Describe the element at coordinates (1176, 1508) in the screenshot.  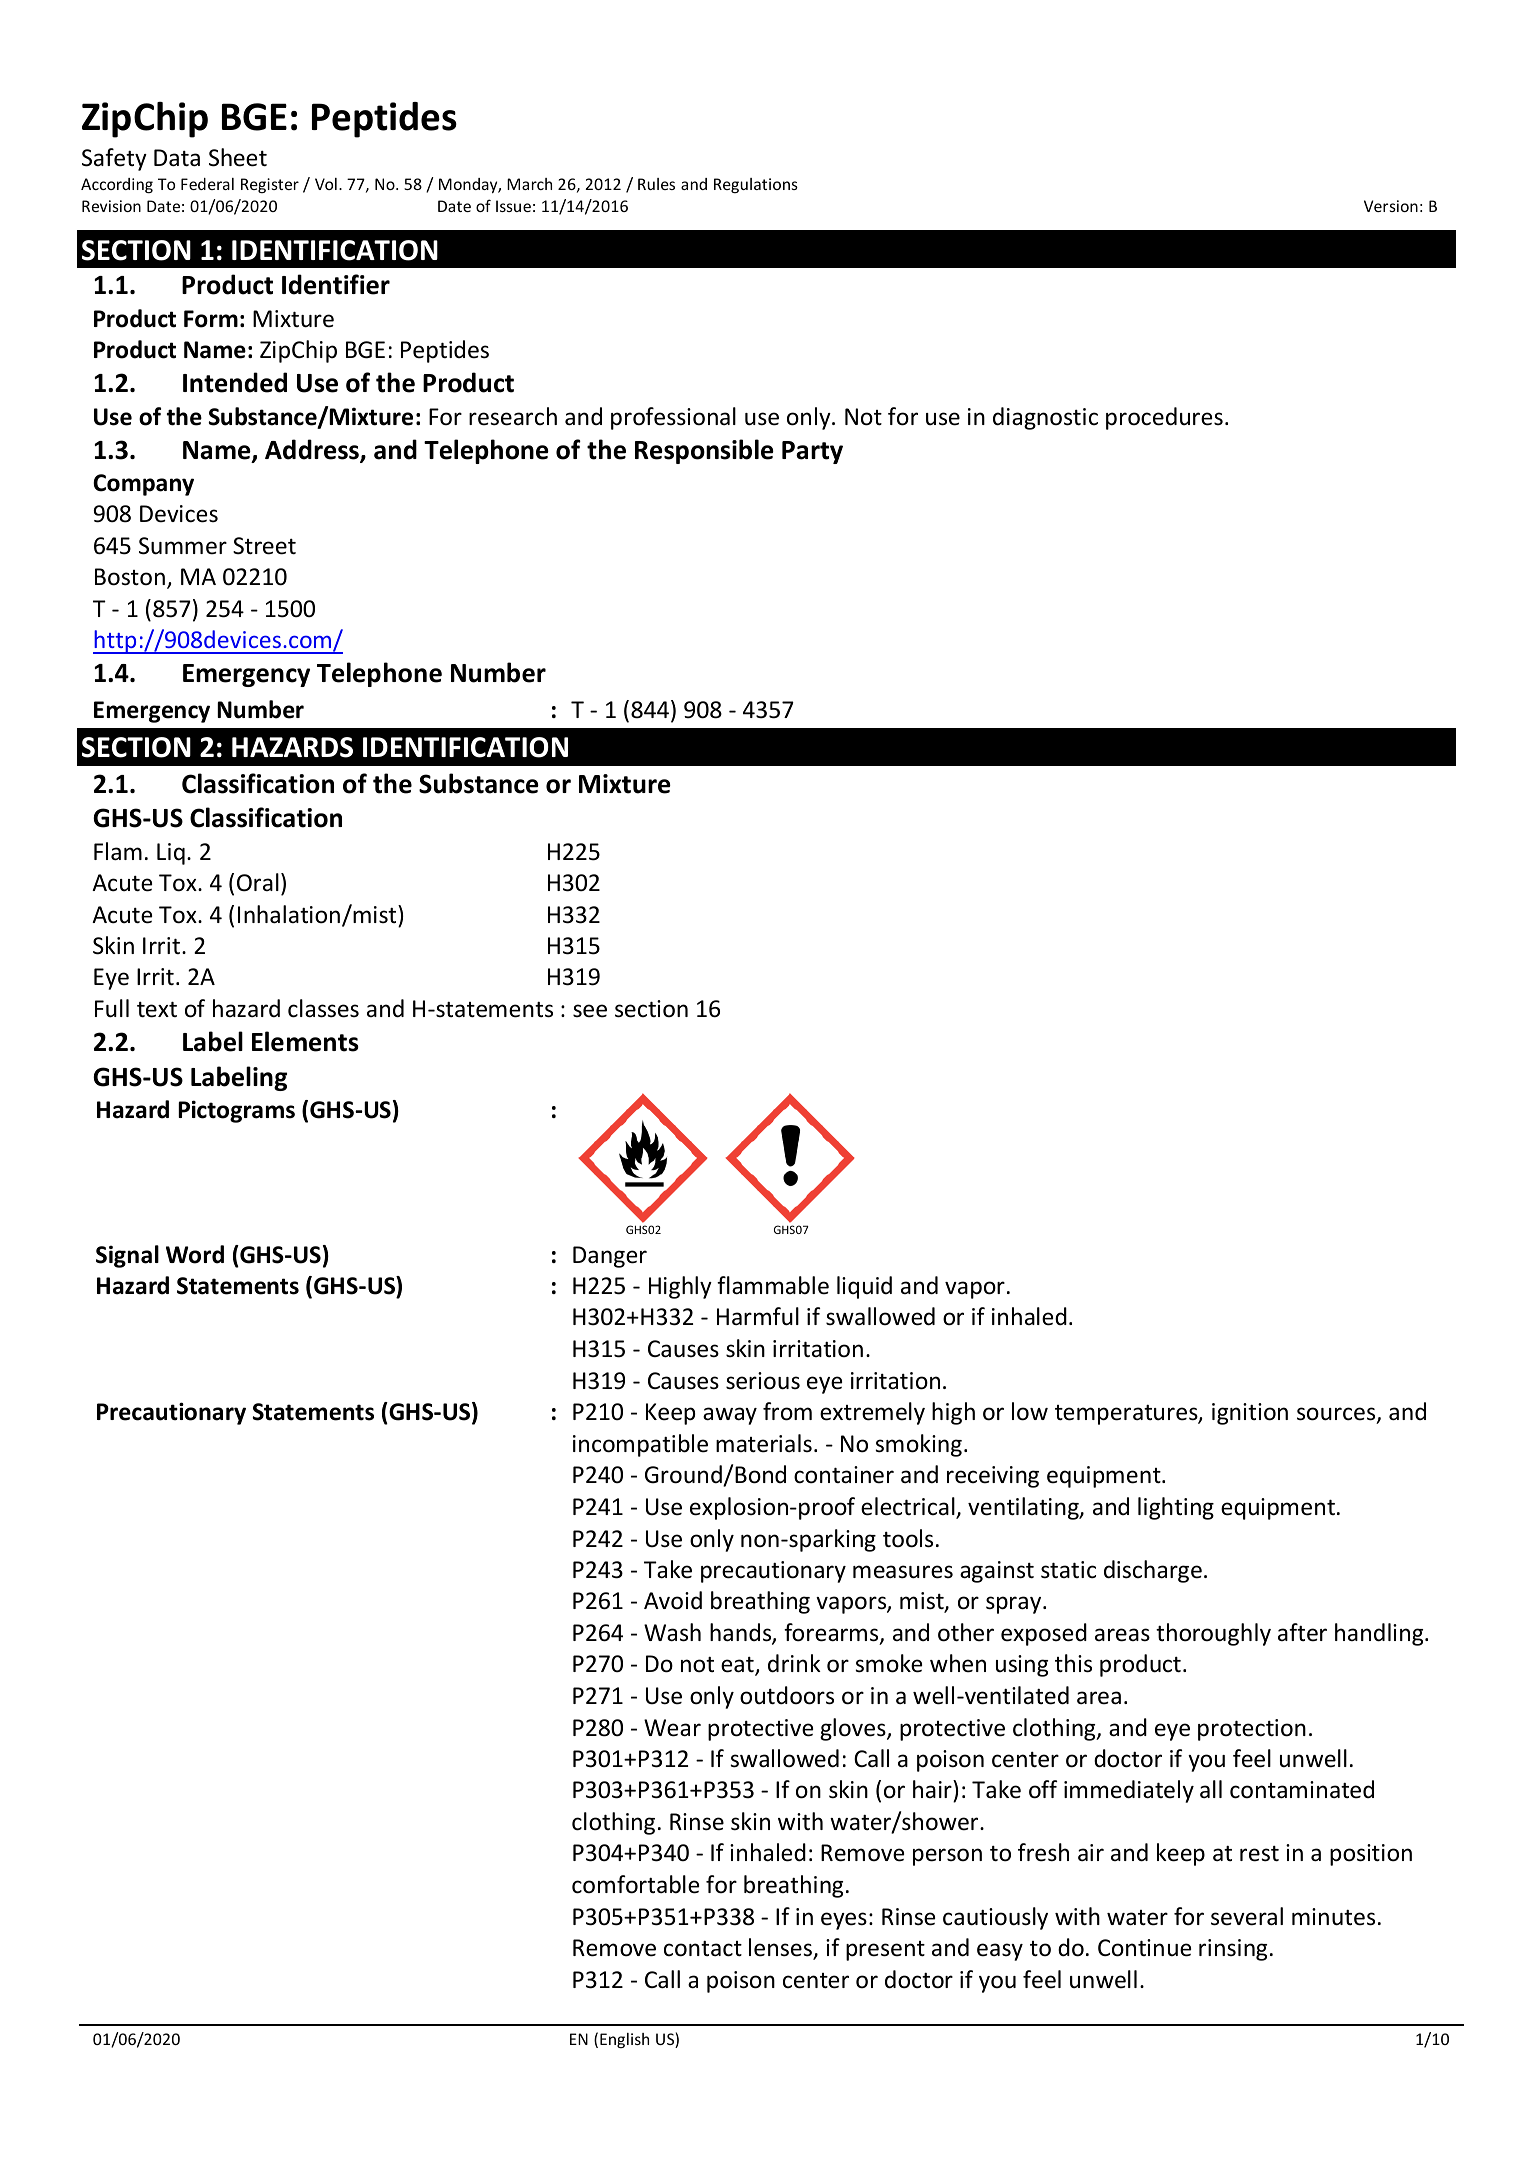
I see `lighting` at that location.
